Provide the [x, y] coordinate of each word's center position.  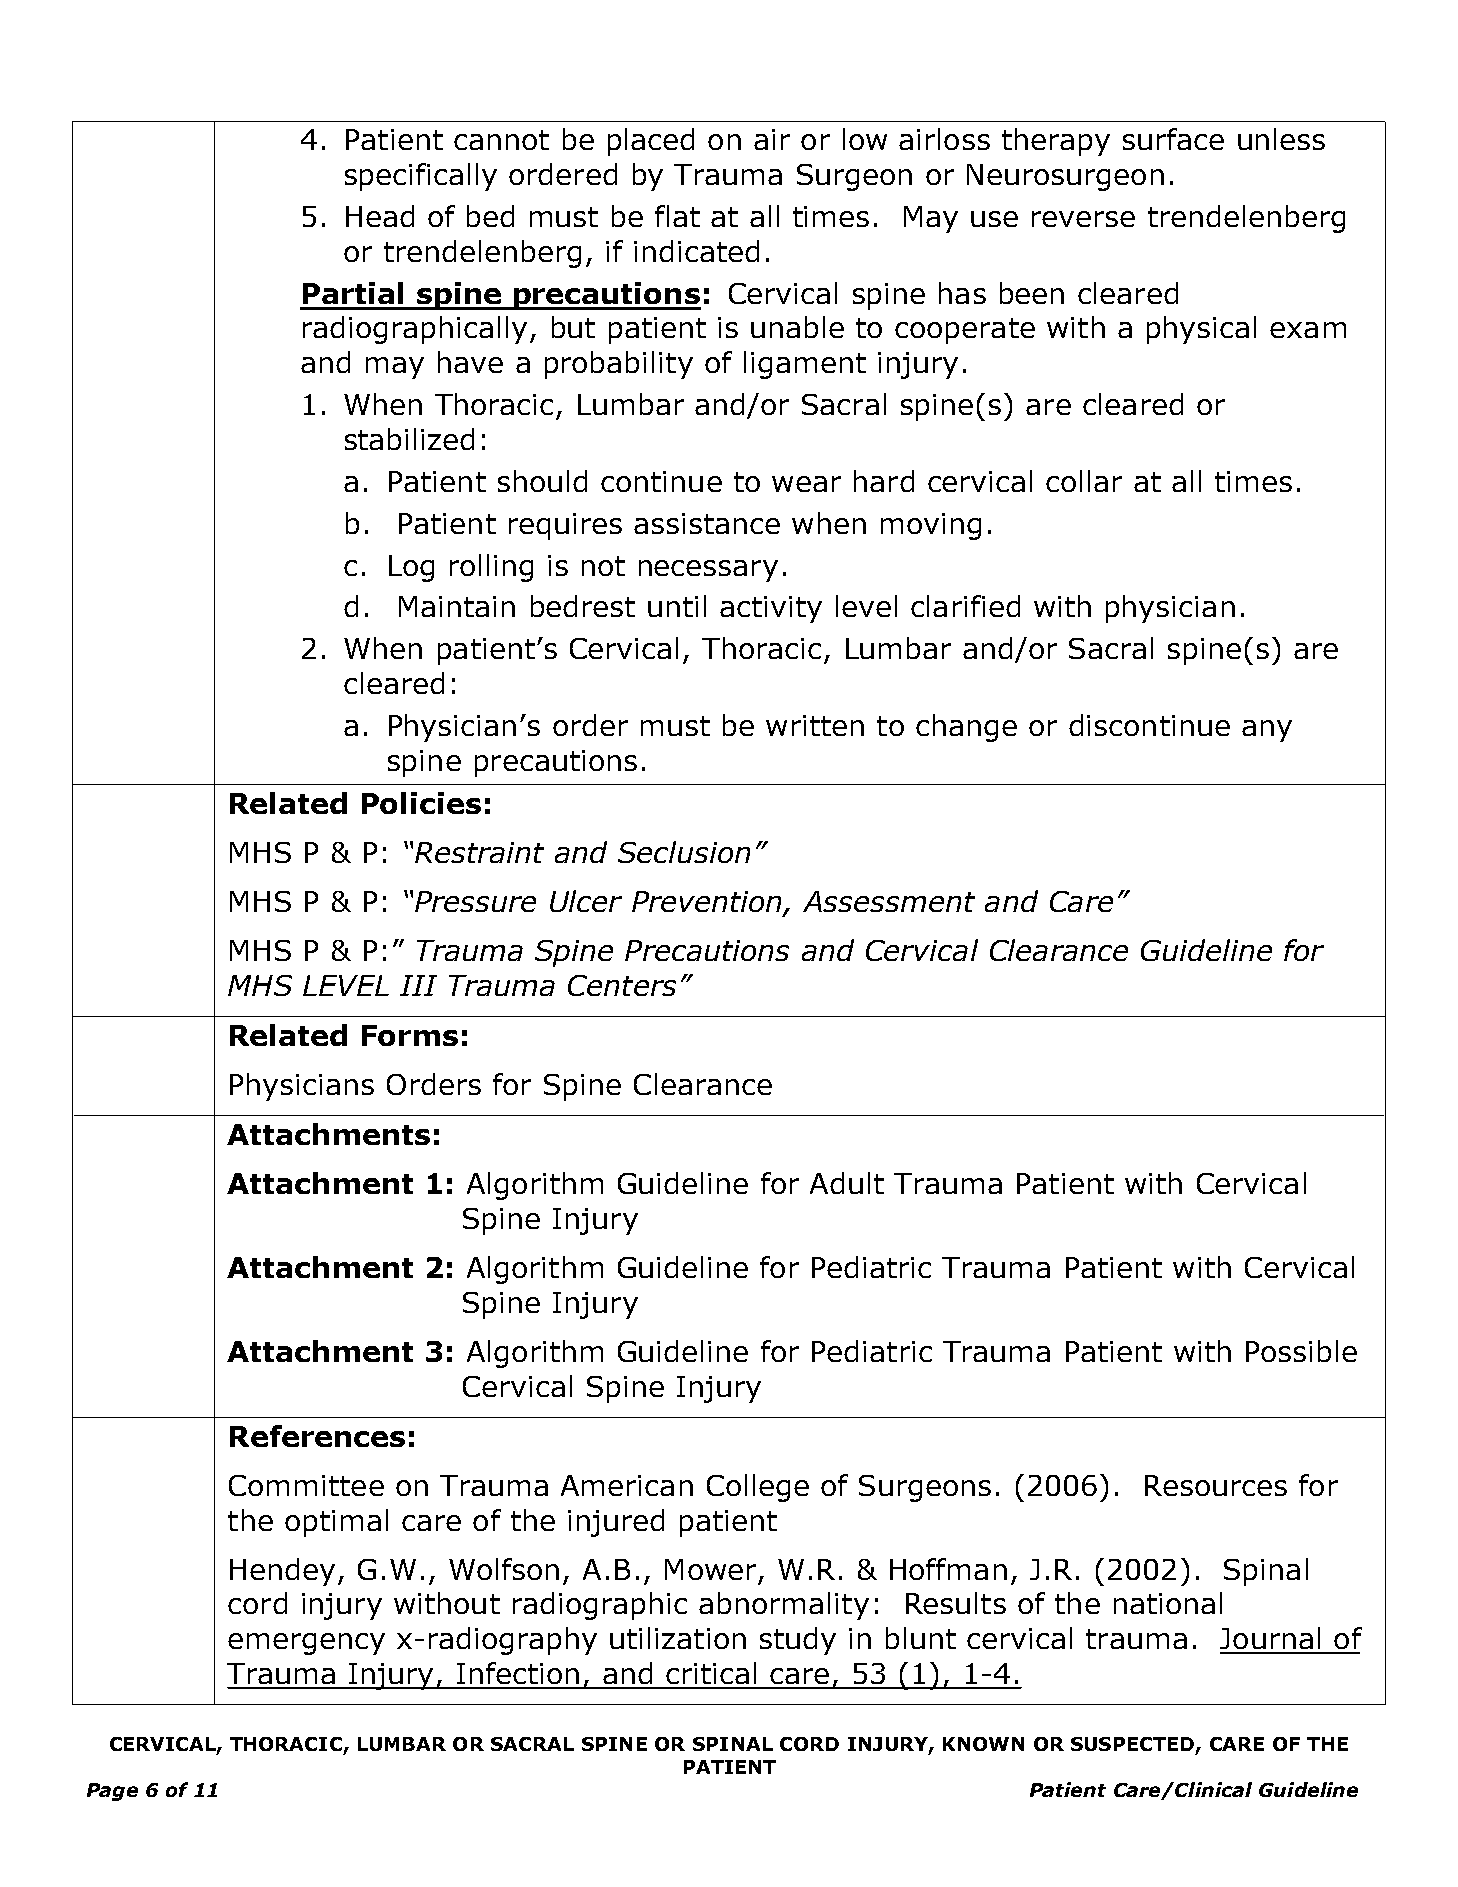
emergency [306, 1644]
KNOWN [983, 1744]
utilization [678, 1638]
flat [677, 216]
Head [380, 216]
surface [1173, 139]
